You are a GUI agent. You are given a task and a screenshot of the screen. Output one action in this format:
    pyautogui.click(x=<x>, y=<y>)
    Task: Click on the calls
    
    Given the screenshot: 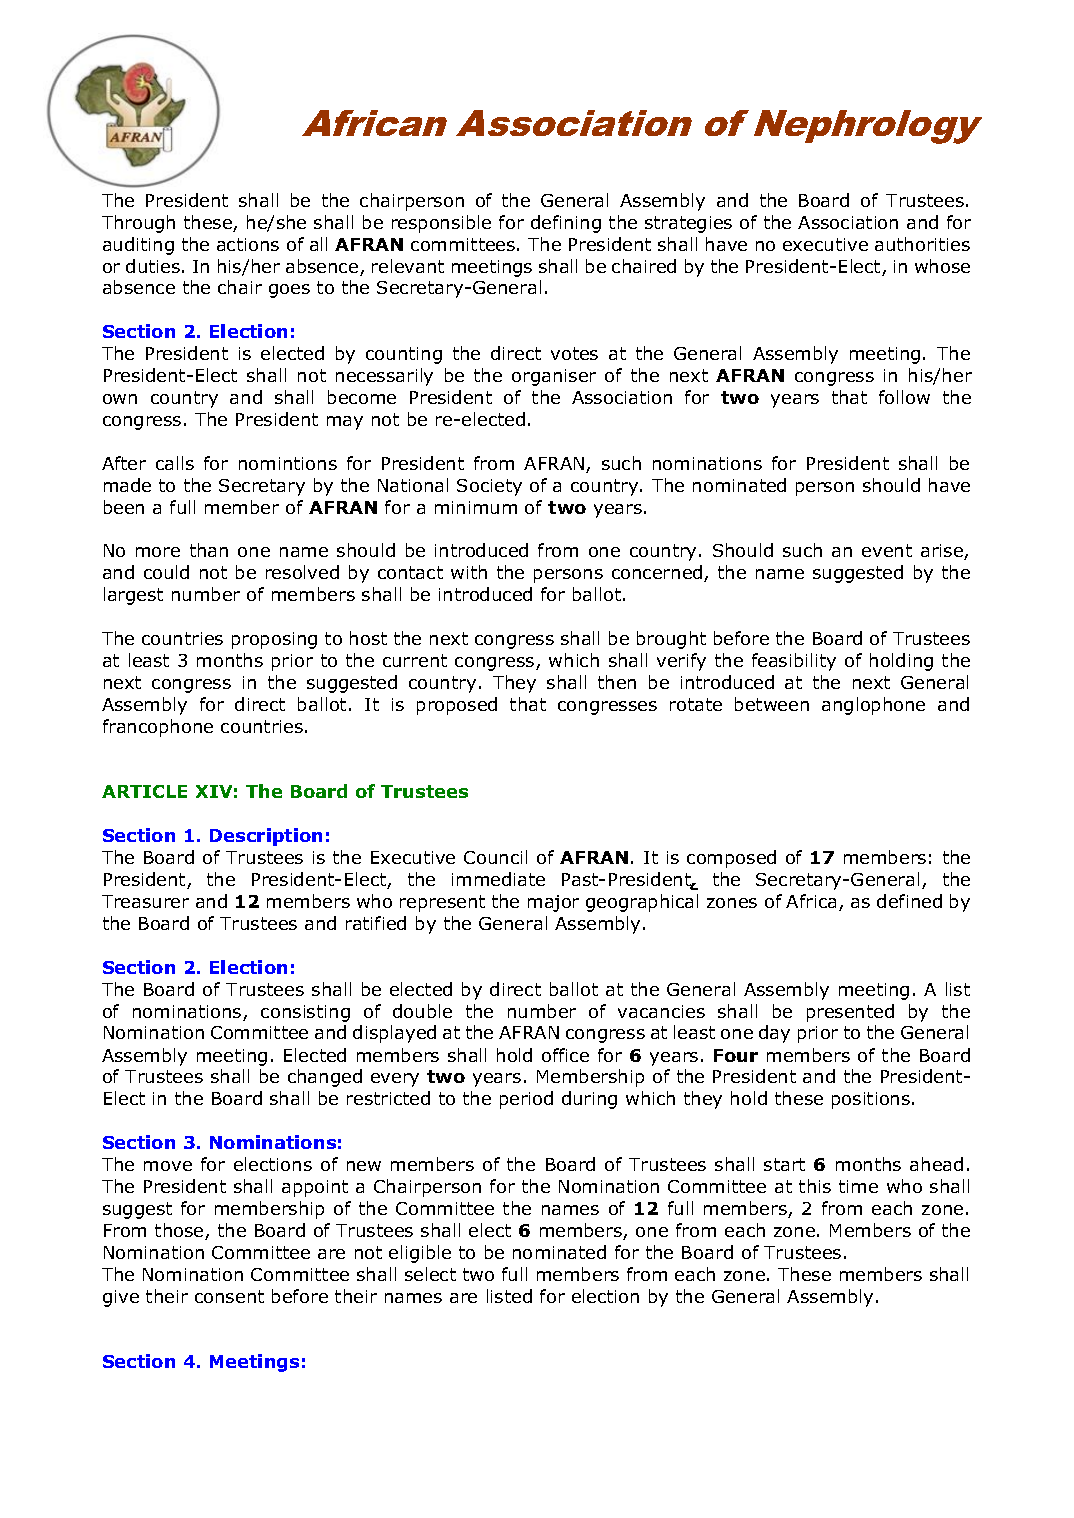 What is the action you would take?
    pyautogui.click(x=175, y=463)
